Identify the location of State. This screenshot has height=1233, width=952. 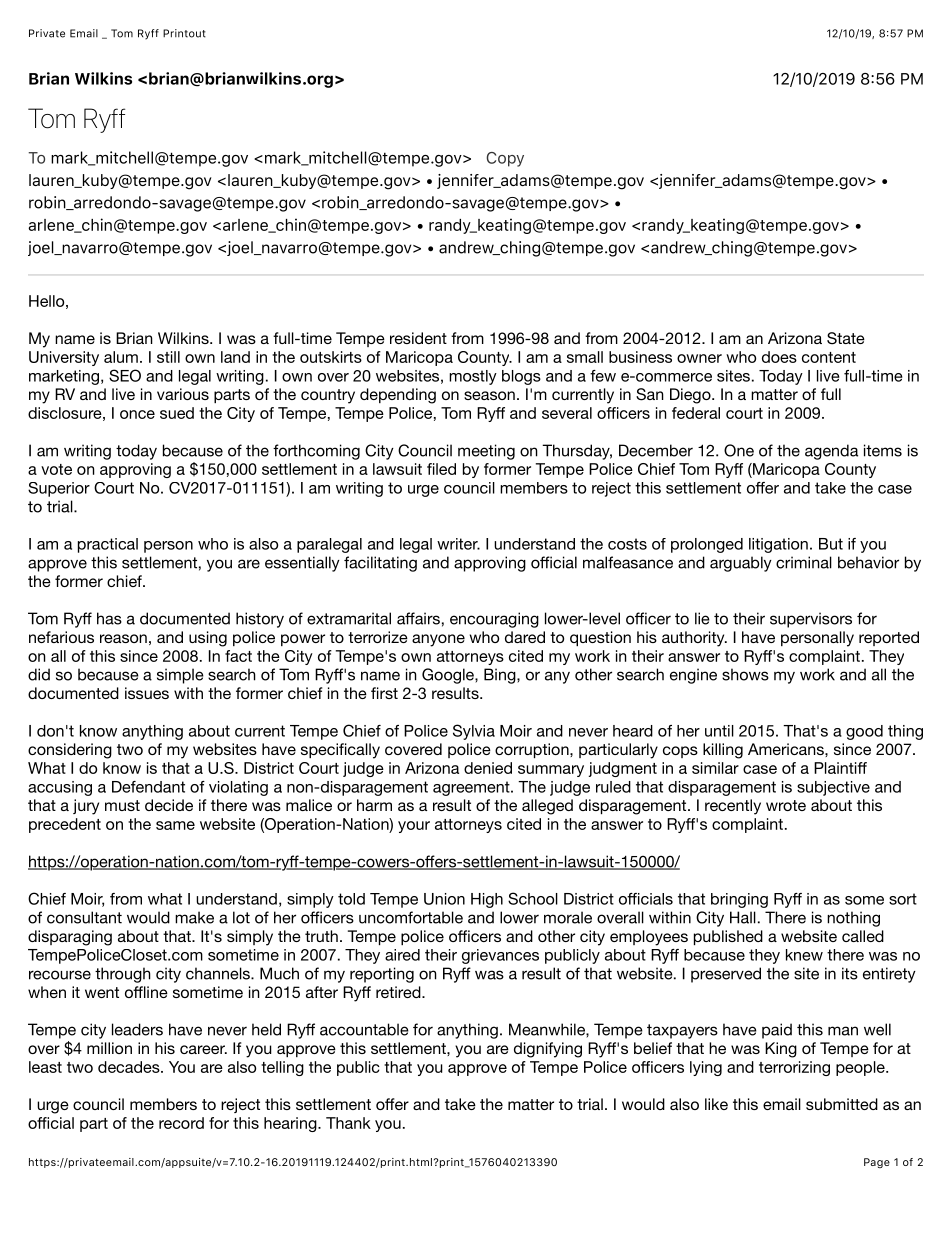
(846, 338).
